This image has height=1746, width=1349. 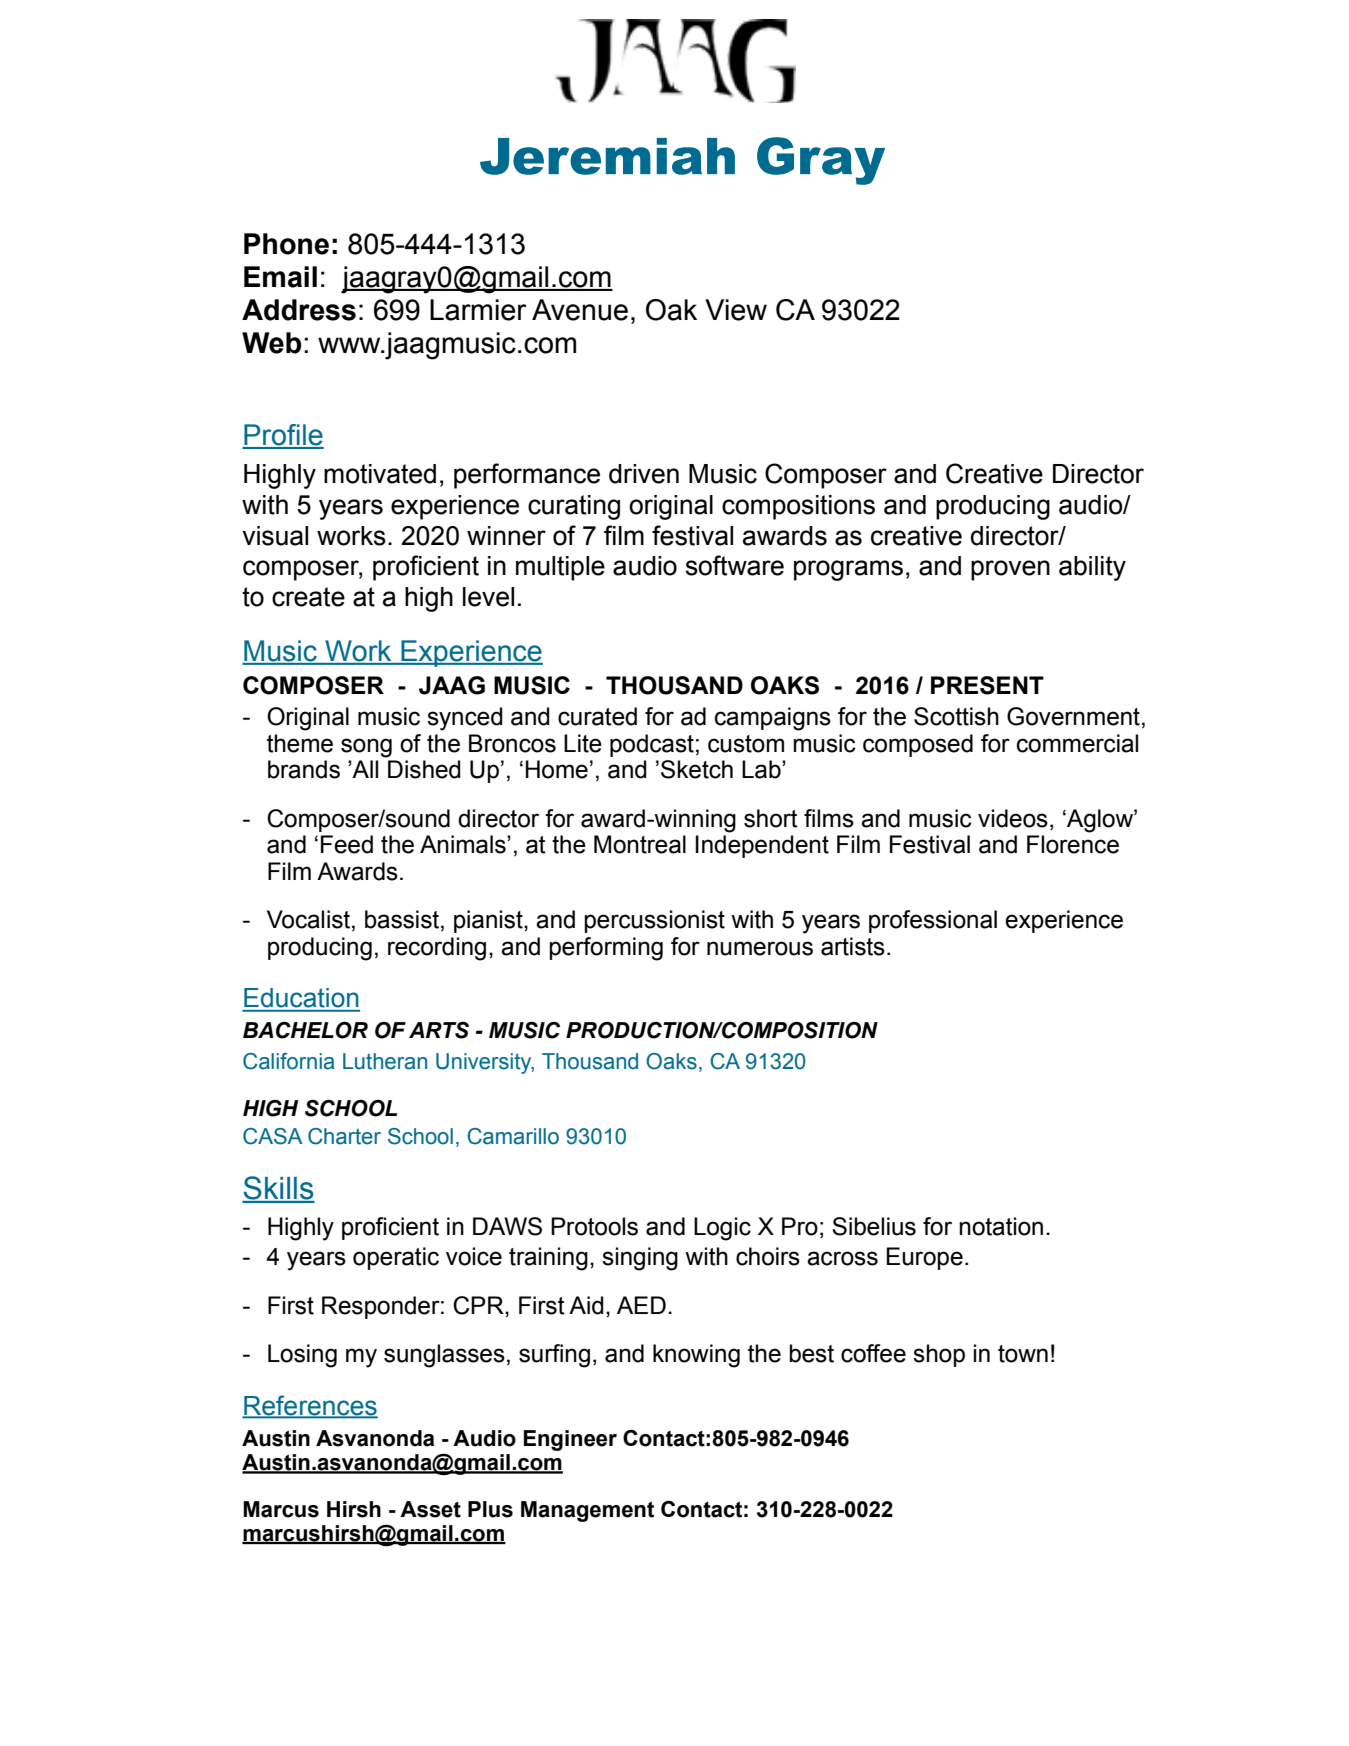 I want to click on View, so click(x=736, y=310).
